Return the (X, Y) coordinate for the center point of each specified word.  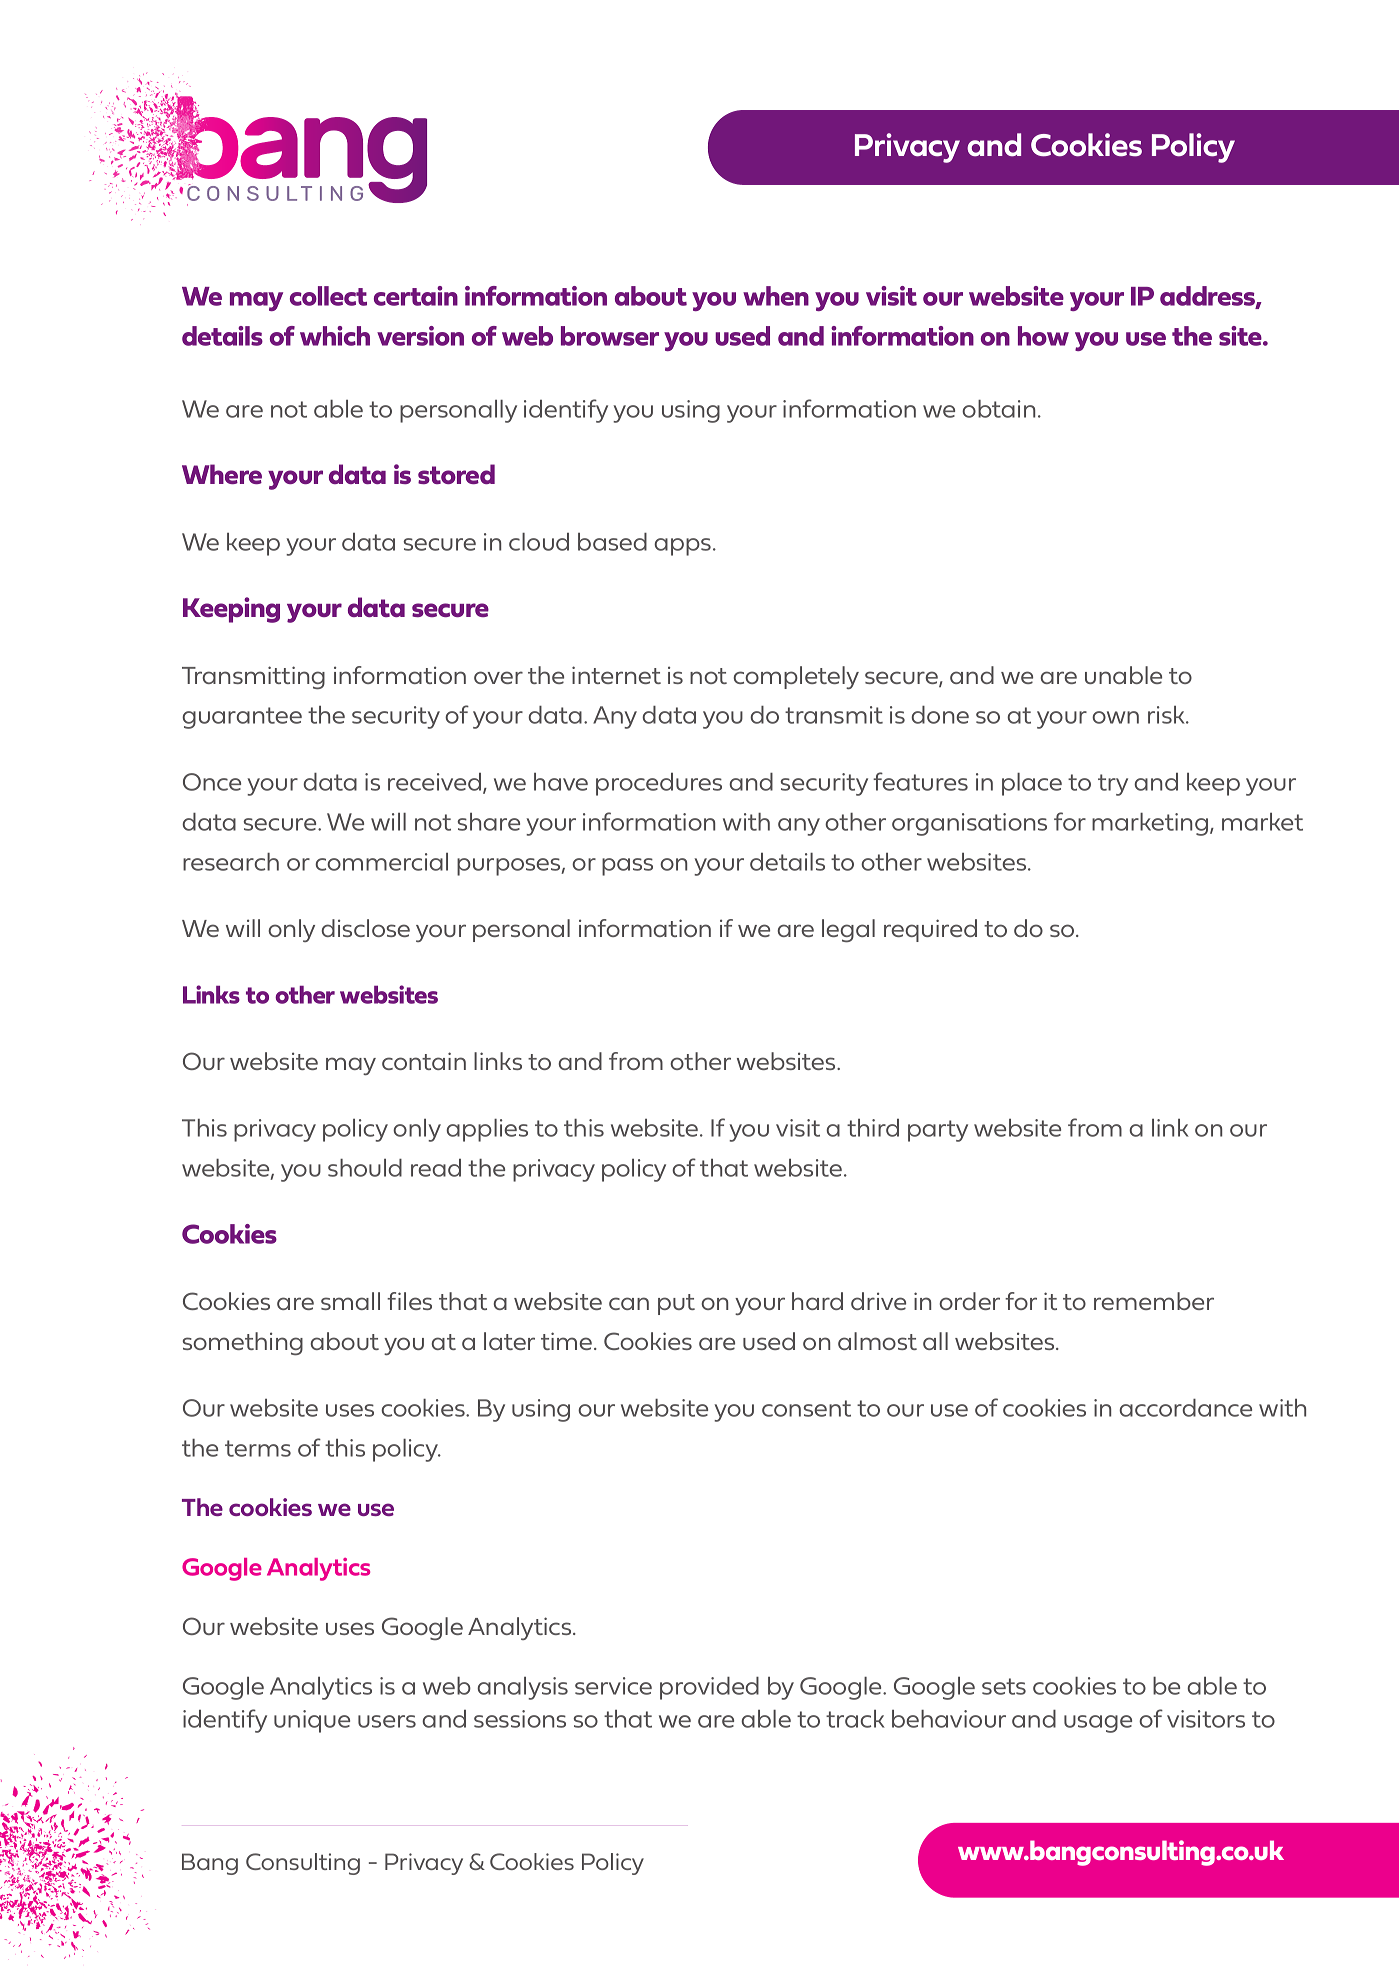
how (1043, 336)
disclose (365, 928)
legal (848, 931)
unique (312, 1721)
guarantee (242, 718)
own (1115, 717)
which (335, 336)
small (350, 1301)
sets (1004, 1686)
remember (1154, 1301)
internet (616, 675)
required (930, 930)
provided (709, 1688)
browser (610, 336)
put (676, 1304)
